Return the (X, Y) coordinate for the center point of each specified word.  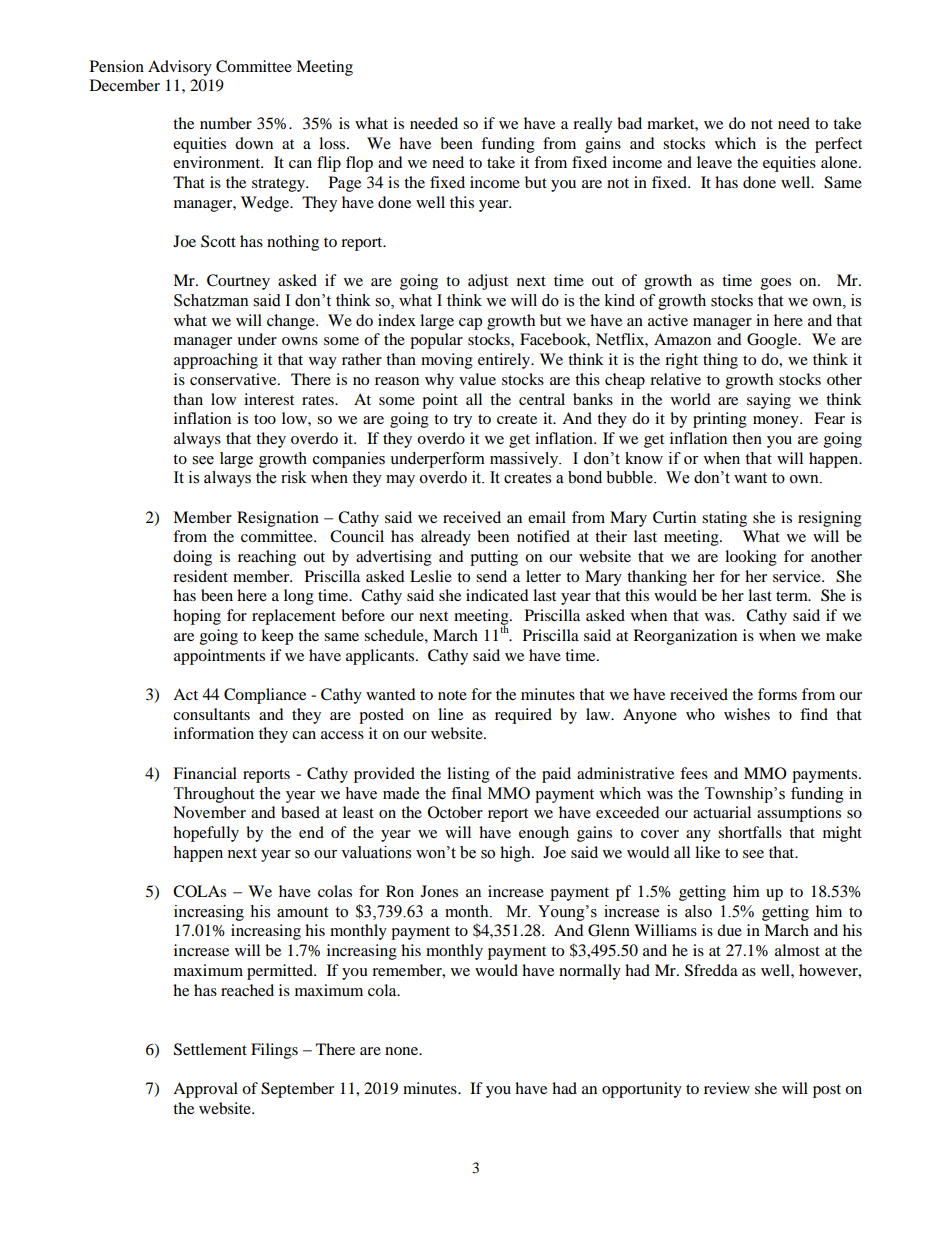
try (462, 421)
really (592, 125)
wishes (747, 714)
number (226, 123)
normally (590, 972)
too (265, 419)
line (450, 714)
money (777, 422)
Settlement (210, 1049)
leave (714, 162)
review (727, 1088)
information (214, 733)
